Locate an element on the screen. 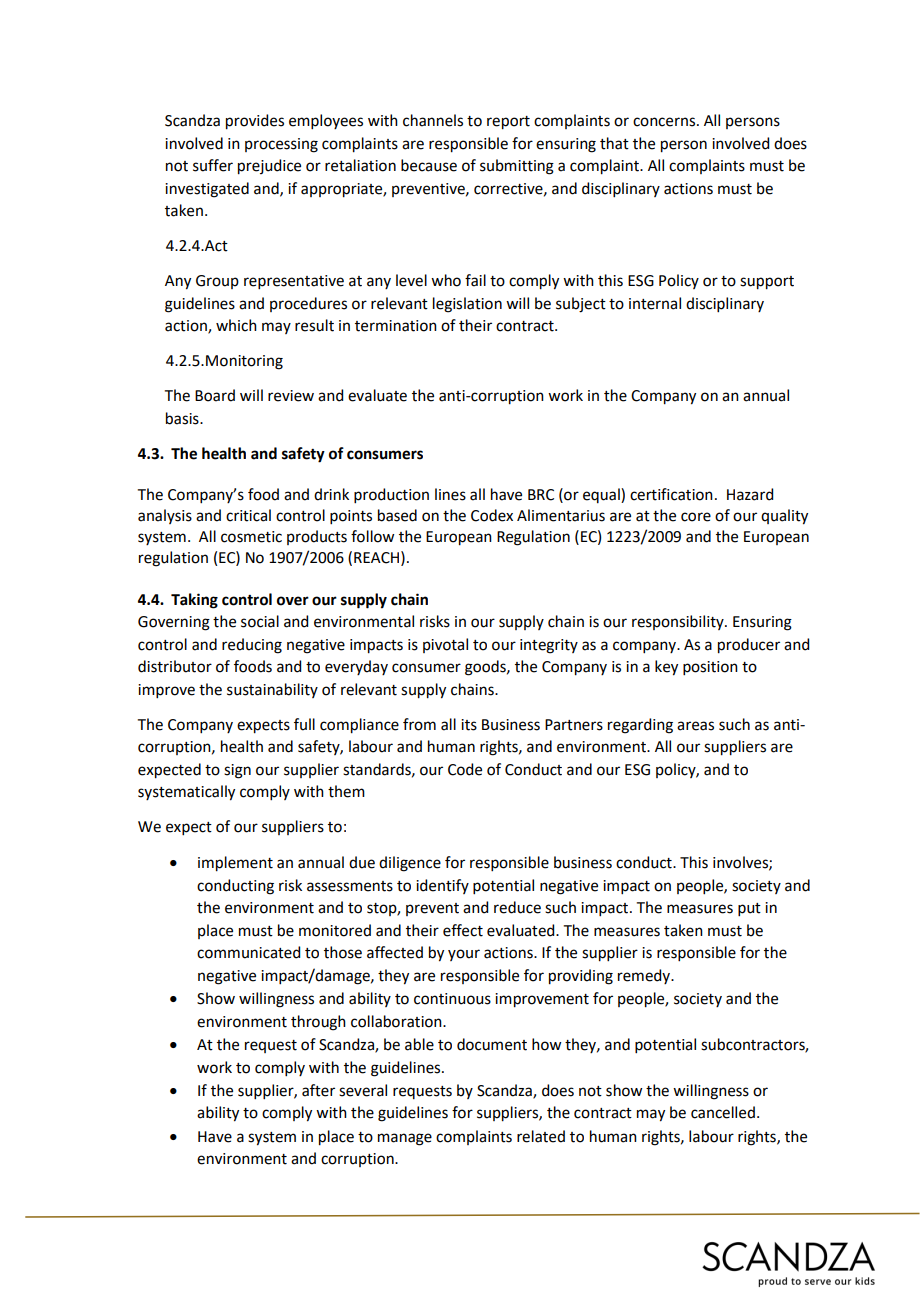  submitting is located at coordinates (517, 167).
